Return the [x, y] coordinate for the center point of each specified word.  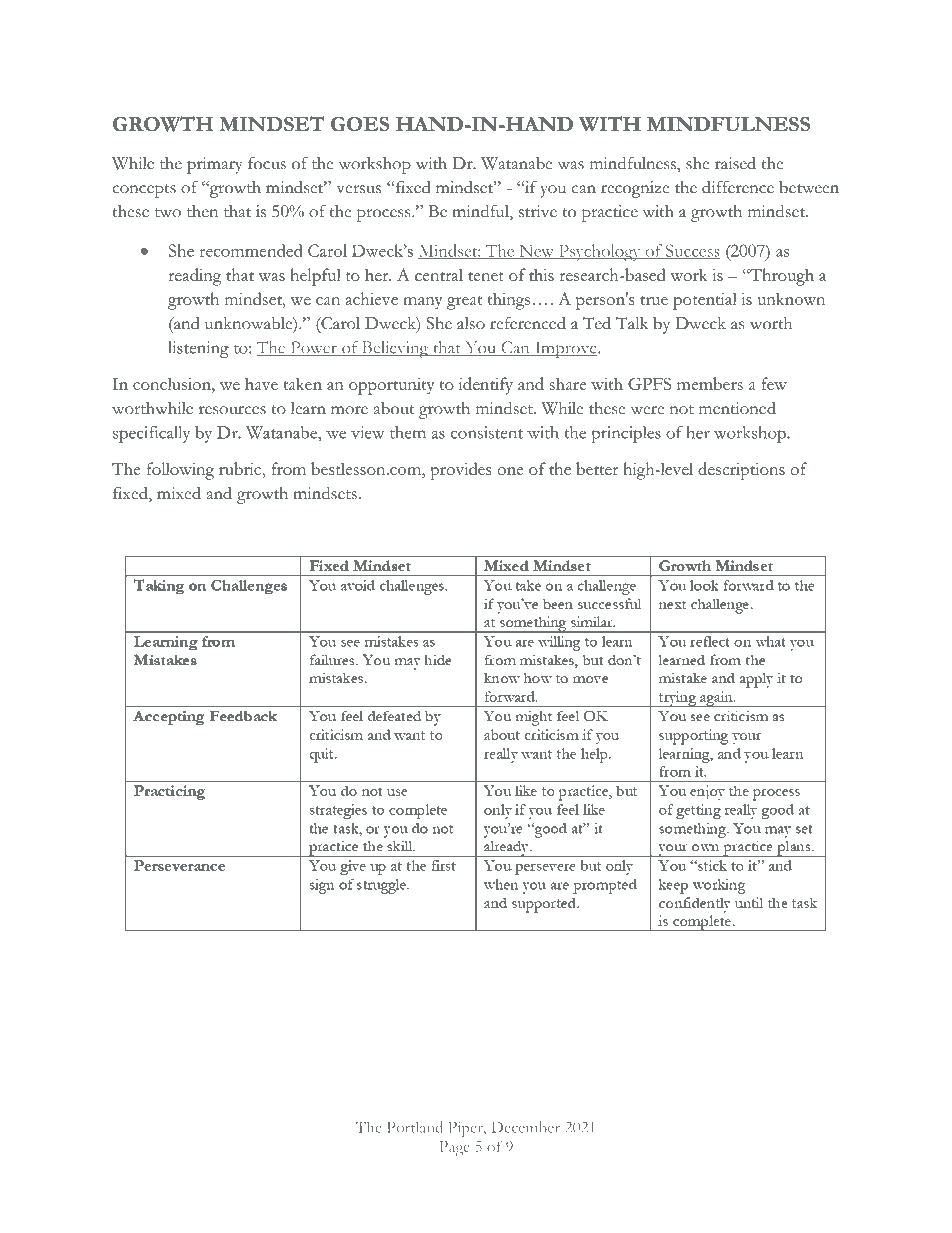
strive [538, 211]
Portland [415, 1127]
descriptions [741, 471]
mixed [179, 493]
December [525, 1127]
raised [735, 163]
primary [214, 165]
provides [460, 471]
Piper [467, 1129]
